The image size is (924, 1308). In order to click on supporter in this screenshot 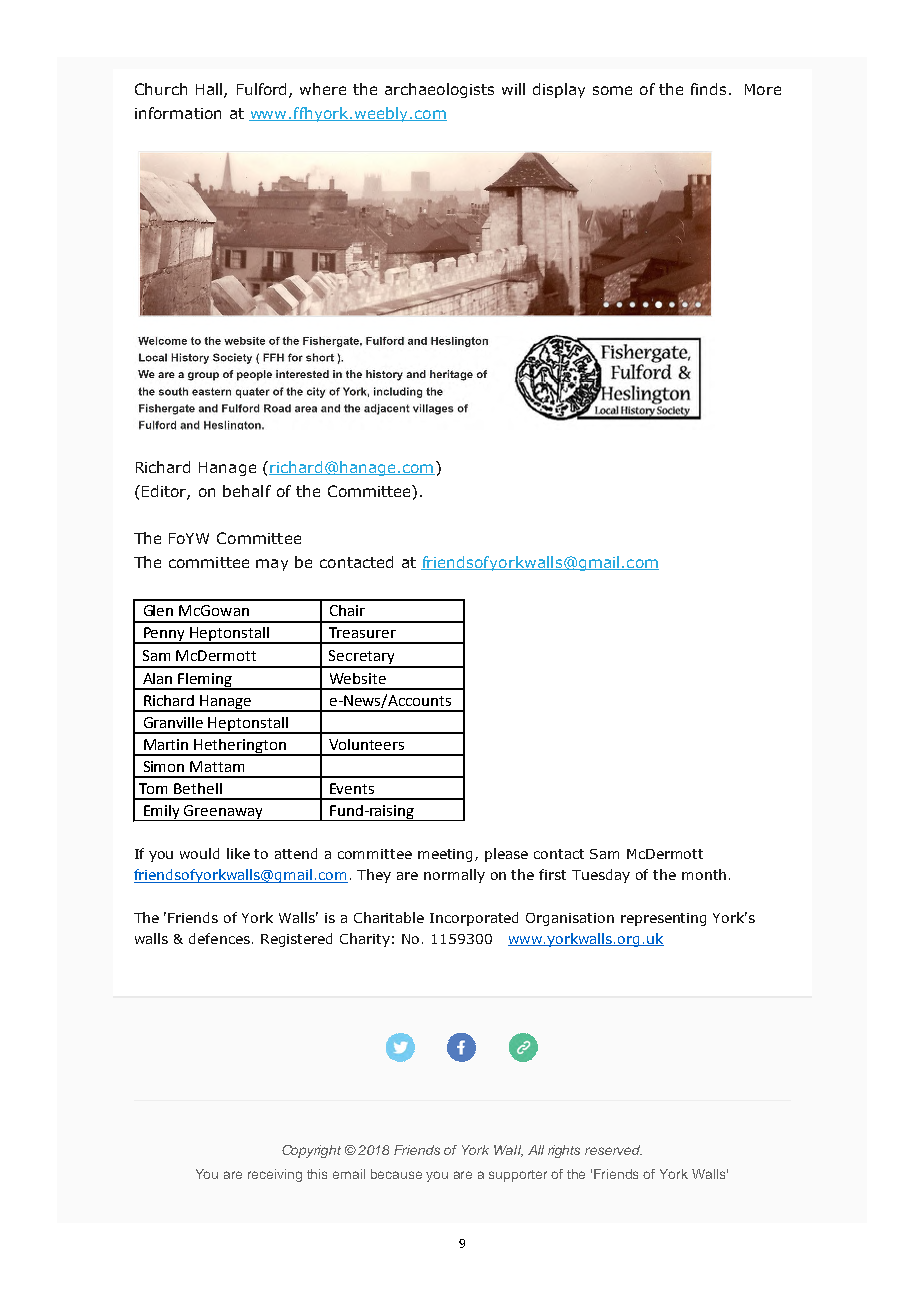, I will do `click(518, 1176)`.
